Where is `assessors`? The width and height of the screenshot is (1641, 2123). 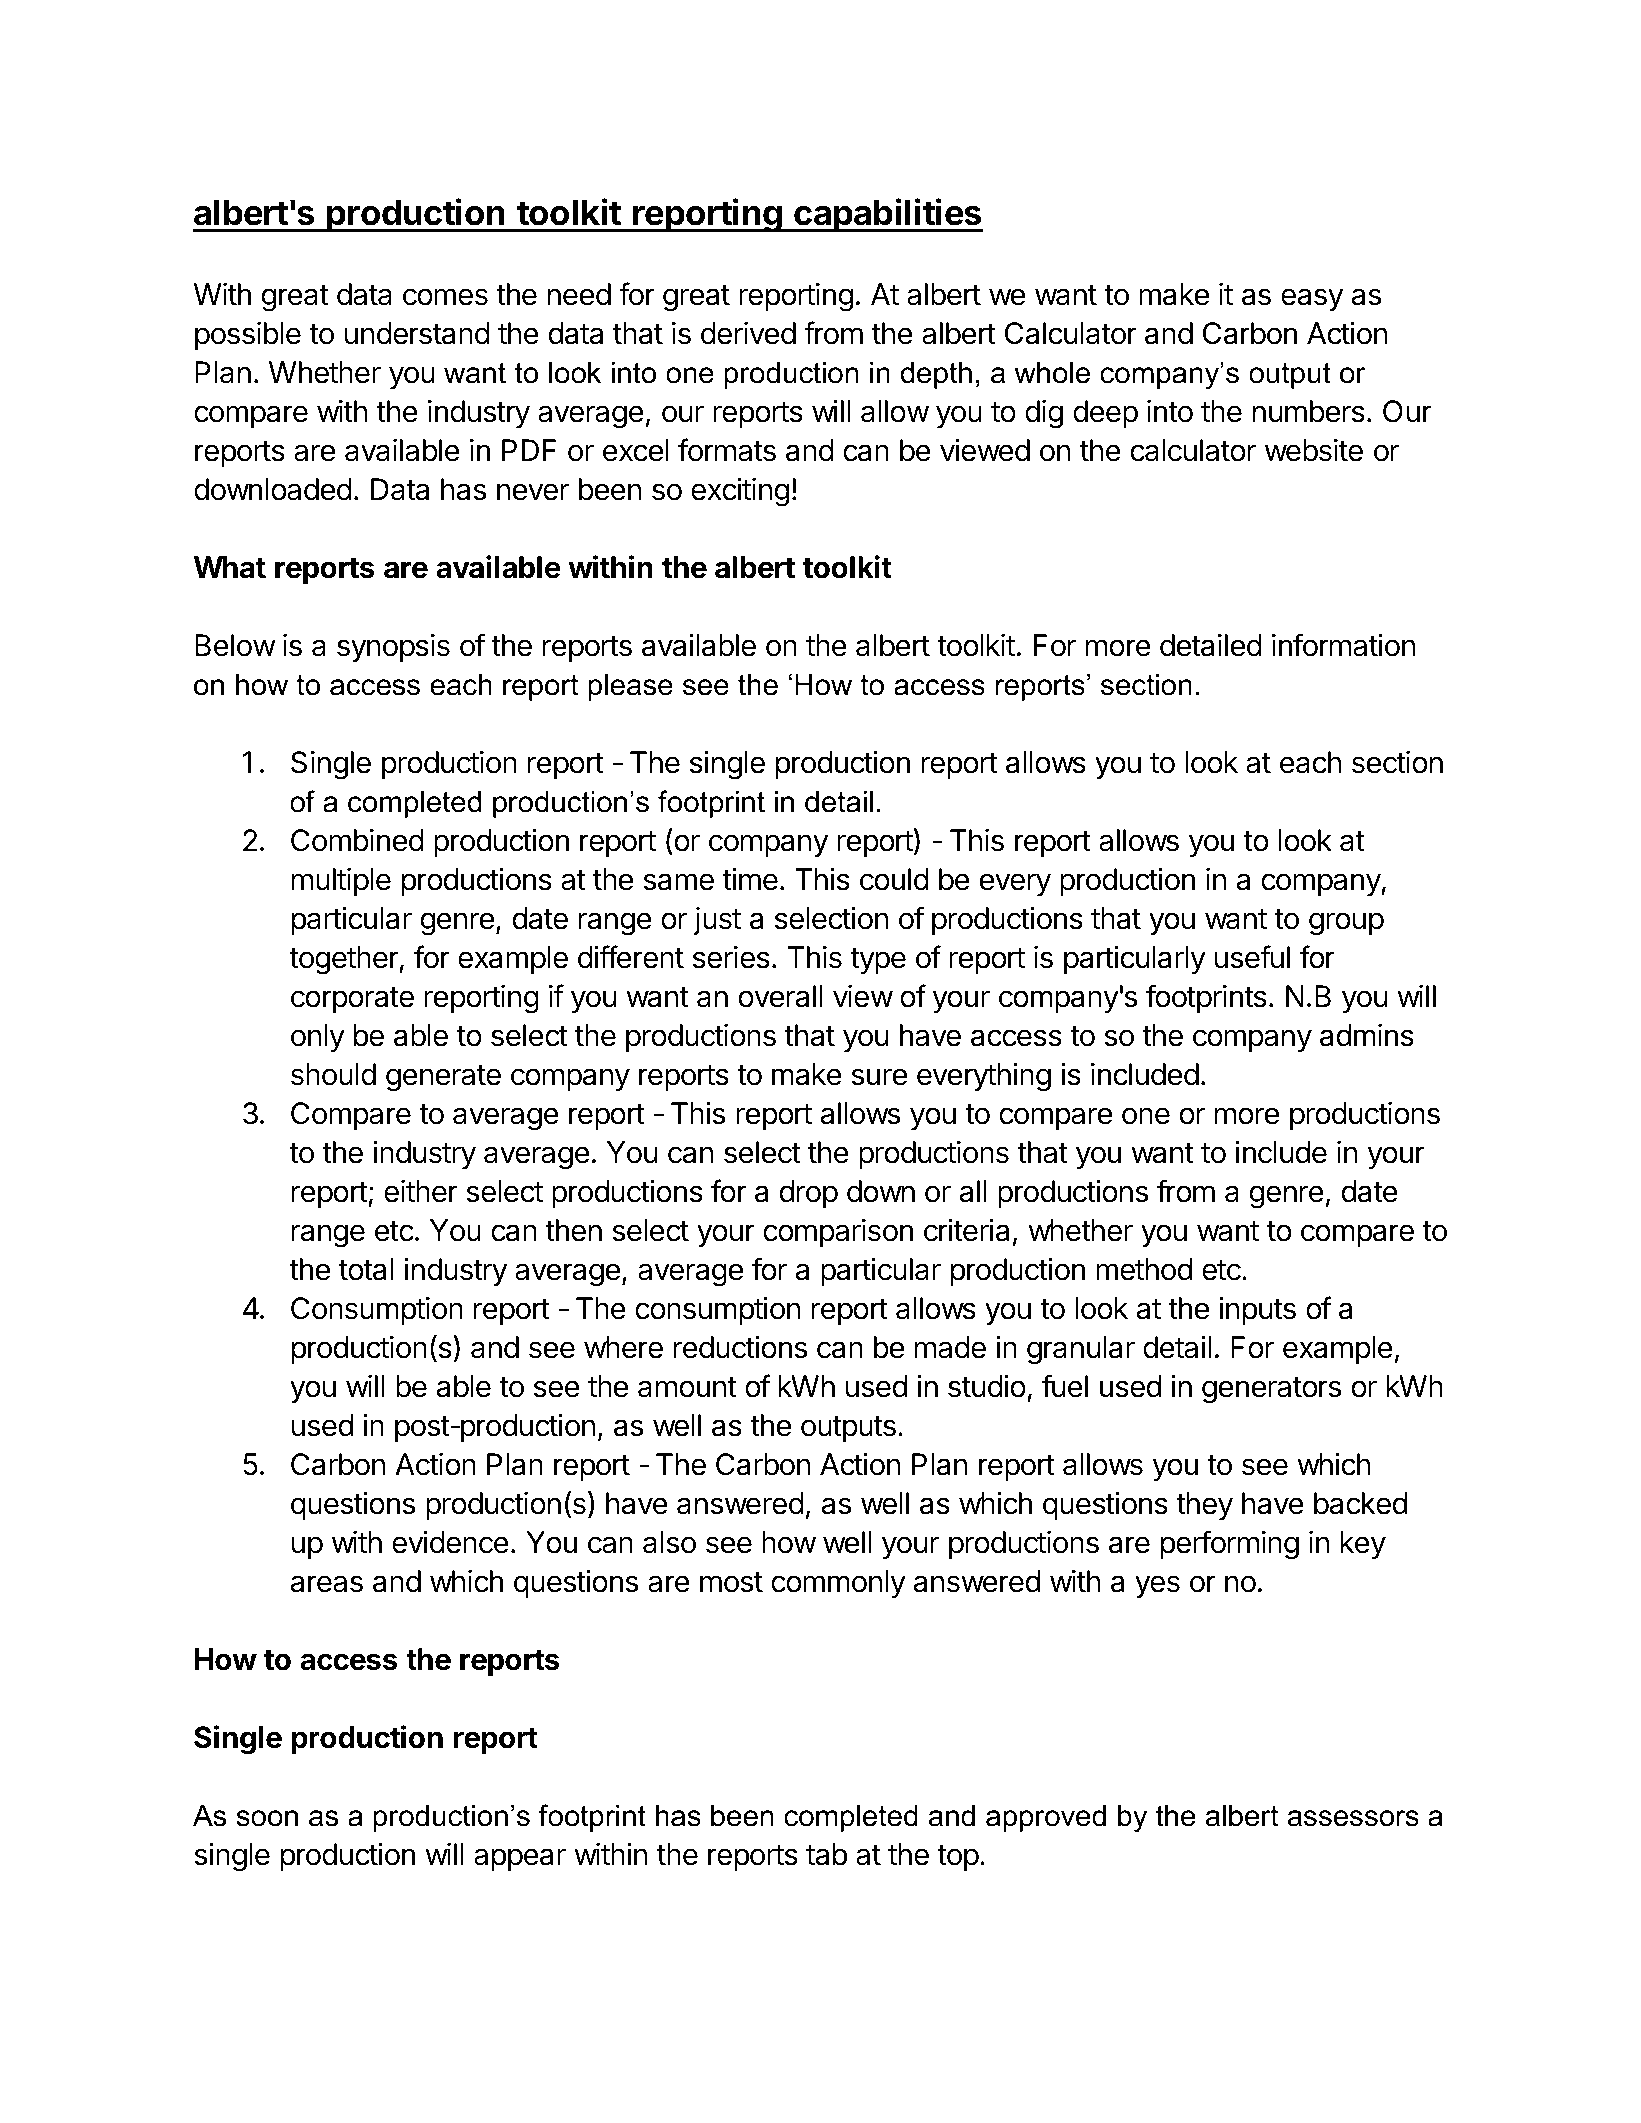
assessors is located at coordinates (1353, 1818).
